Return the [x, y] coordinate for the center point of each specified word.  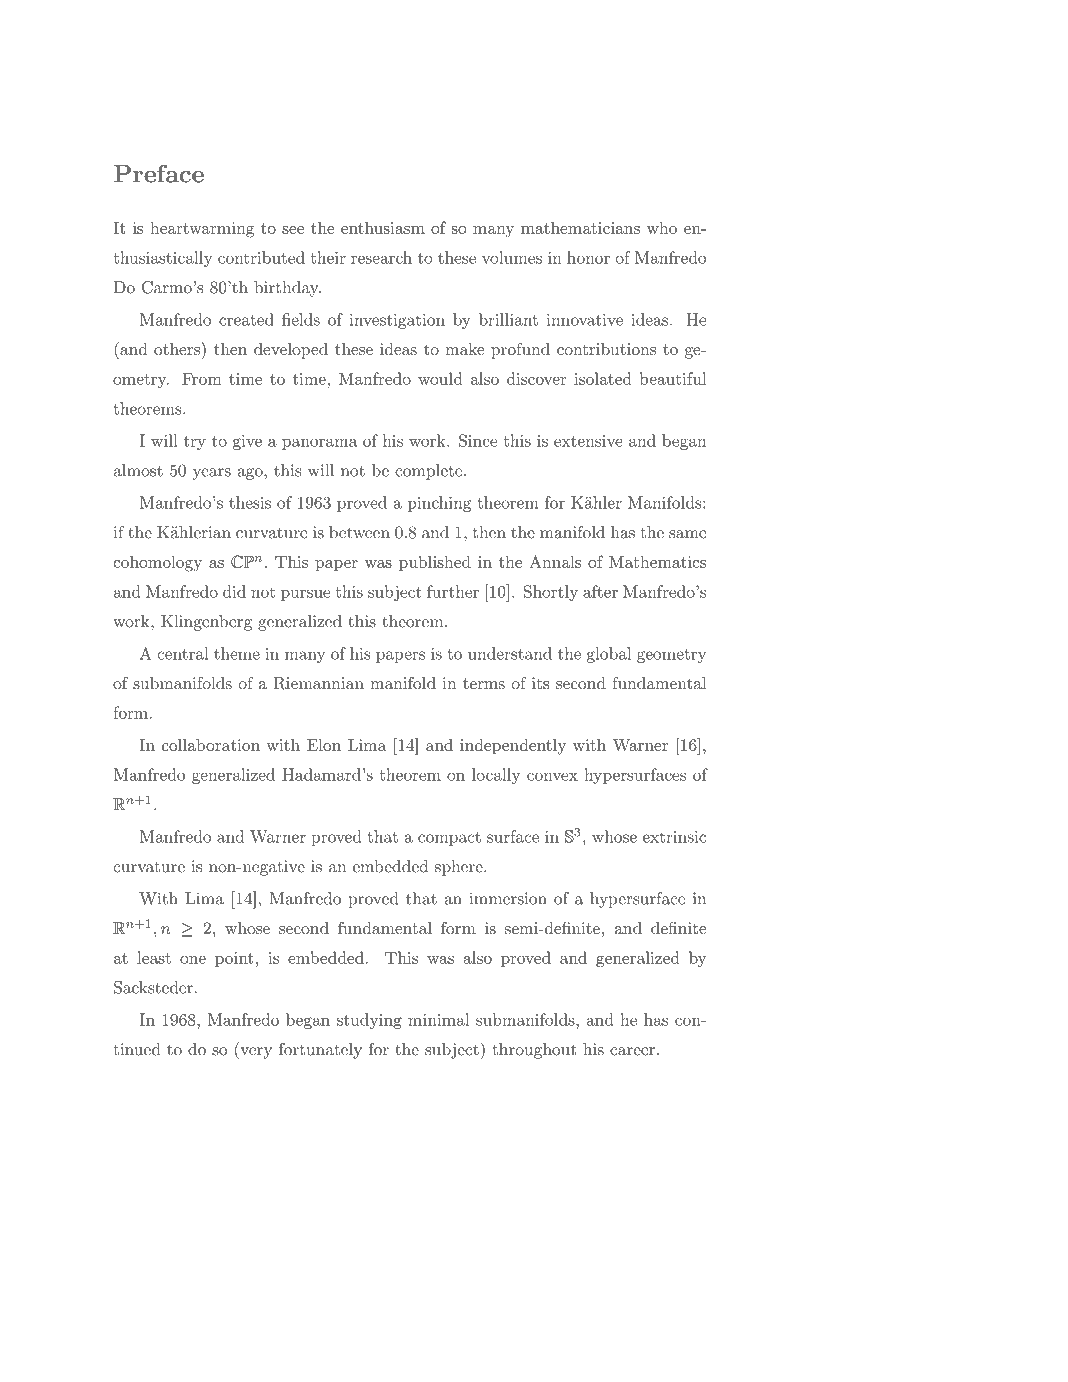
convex [552, 776]
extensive [588, 441]
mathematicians [580, 227]
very [255, 1053]
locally [496, 776]
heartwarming [202, 229]
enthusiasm [383, 227]
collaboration [211, 745]
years [211, 474]
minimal [438, 1019]
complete [428, 472]
